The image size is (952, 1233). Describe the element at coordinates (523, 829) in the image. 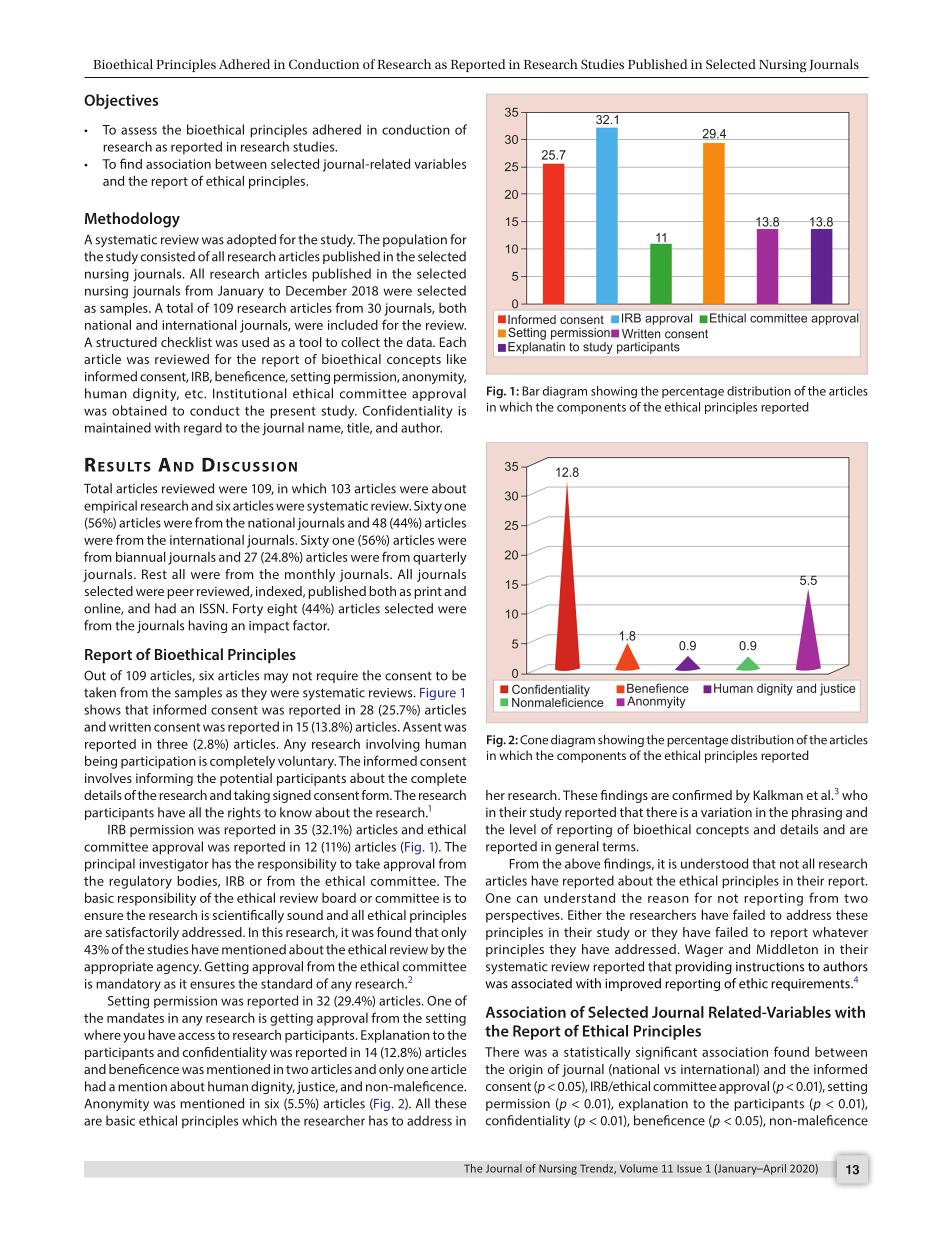

I see `level` at that location.
